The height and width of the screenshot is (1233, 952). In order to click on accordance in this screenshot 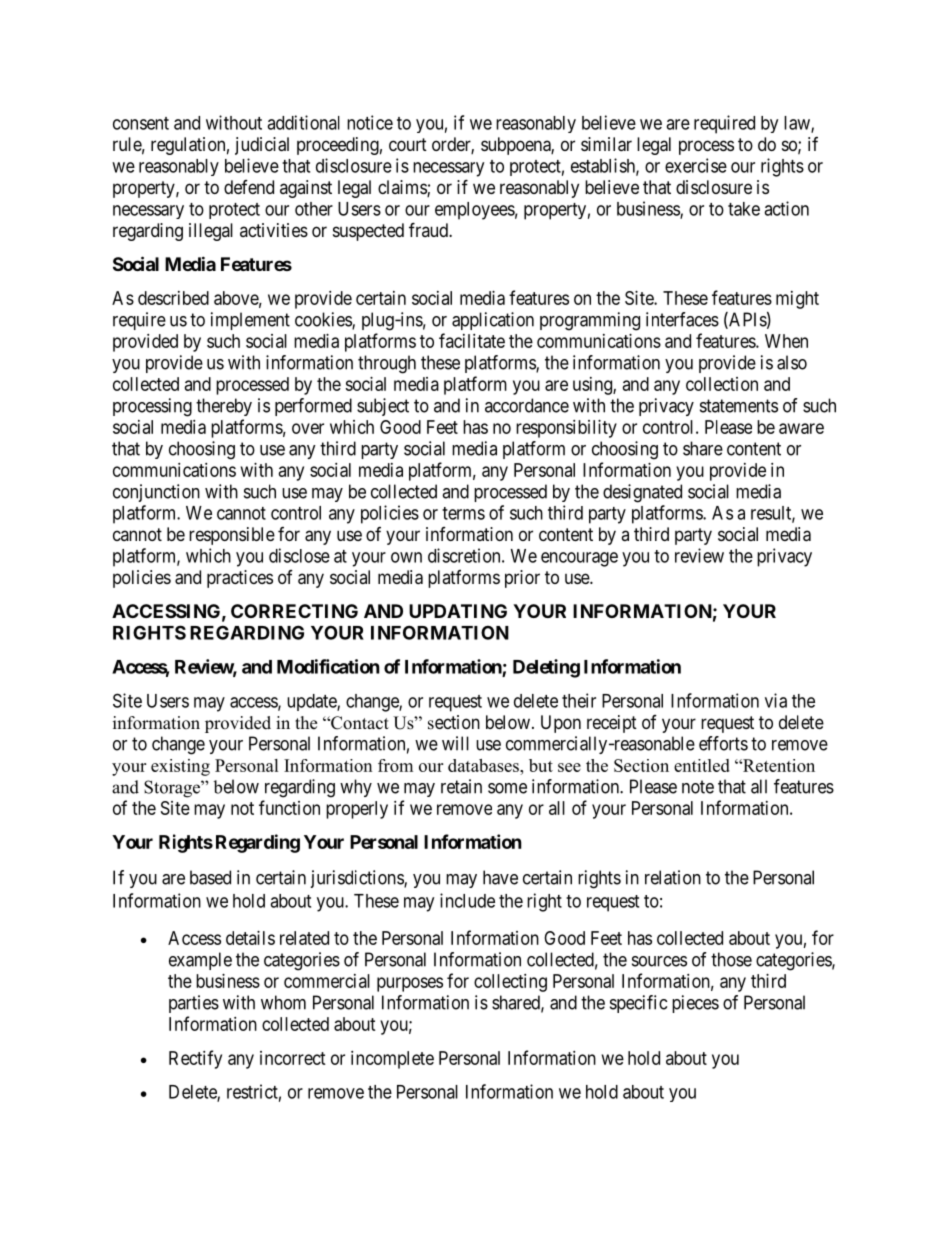, I will do `click(527, 405)`.
